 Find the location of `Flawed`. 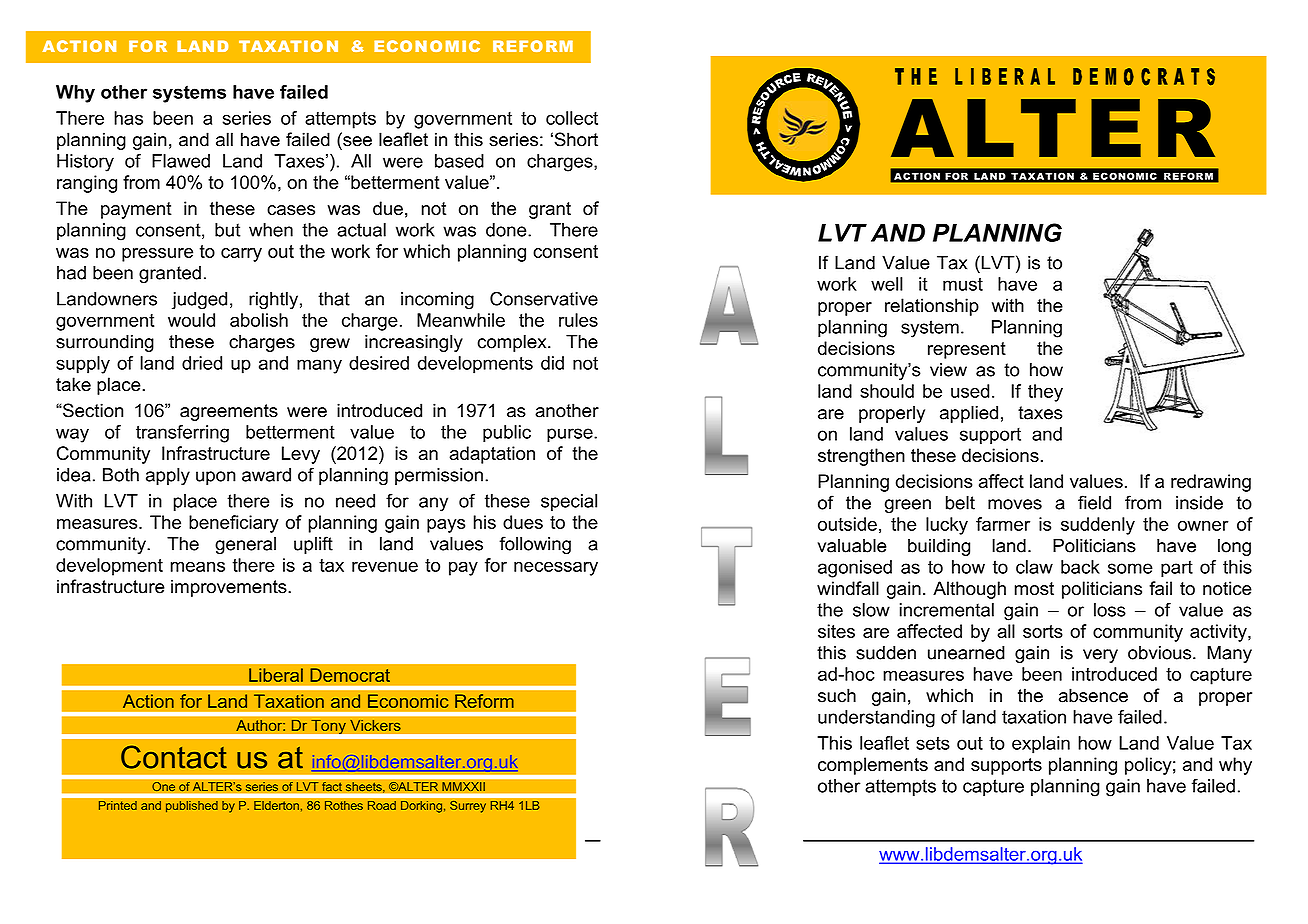

Flawed is located at coordinates (181, 161).
